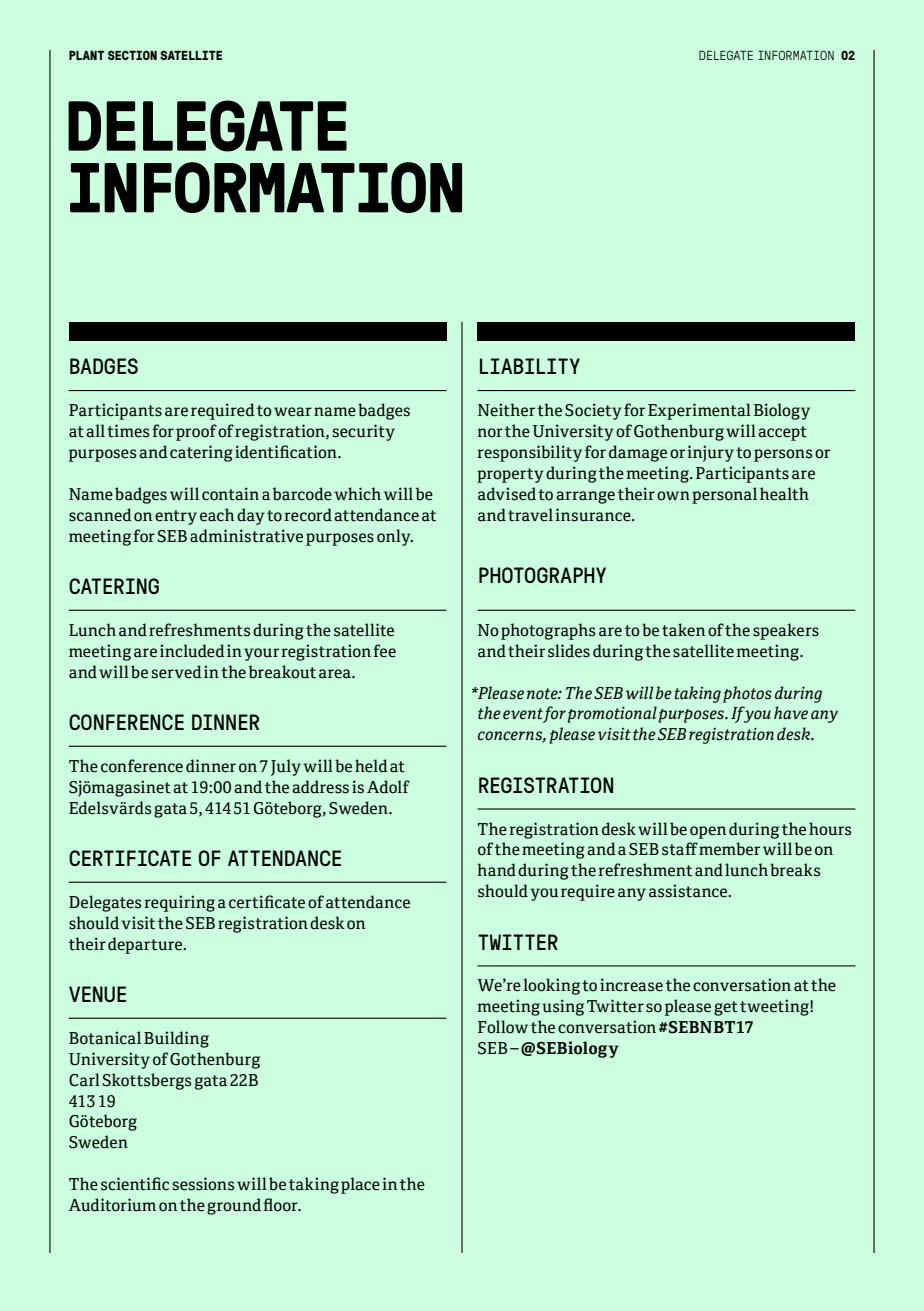  Describe the element at coordinates (203, 1184) in the screenshot. I see `sessions` at that location.
